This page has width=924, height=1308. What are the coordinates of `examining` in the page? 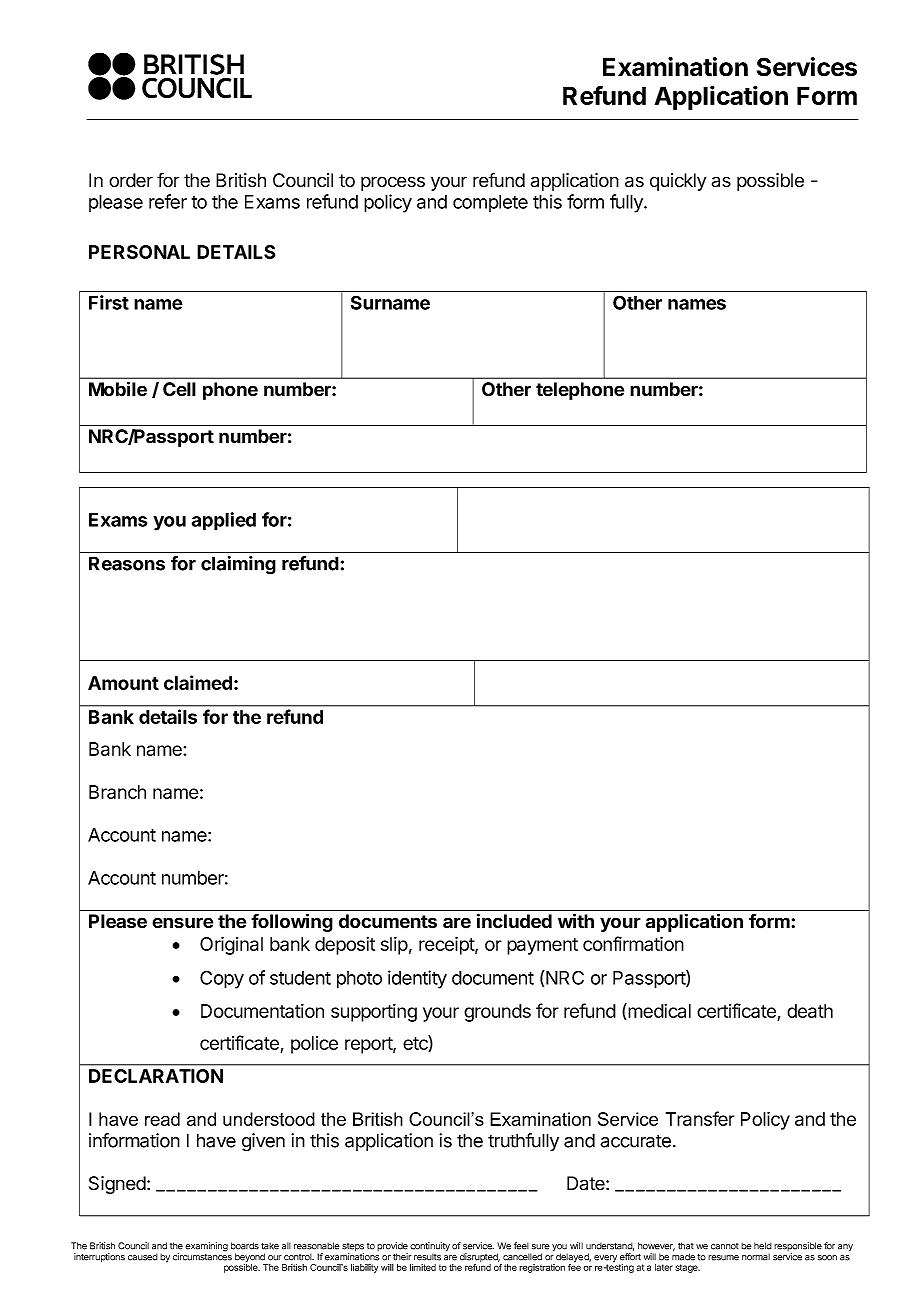 It's located at (206, 1247).
